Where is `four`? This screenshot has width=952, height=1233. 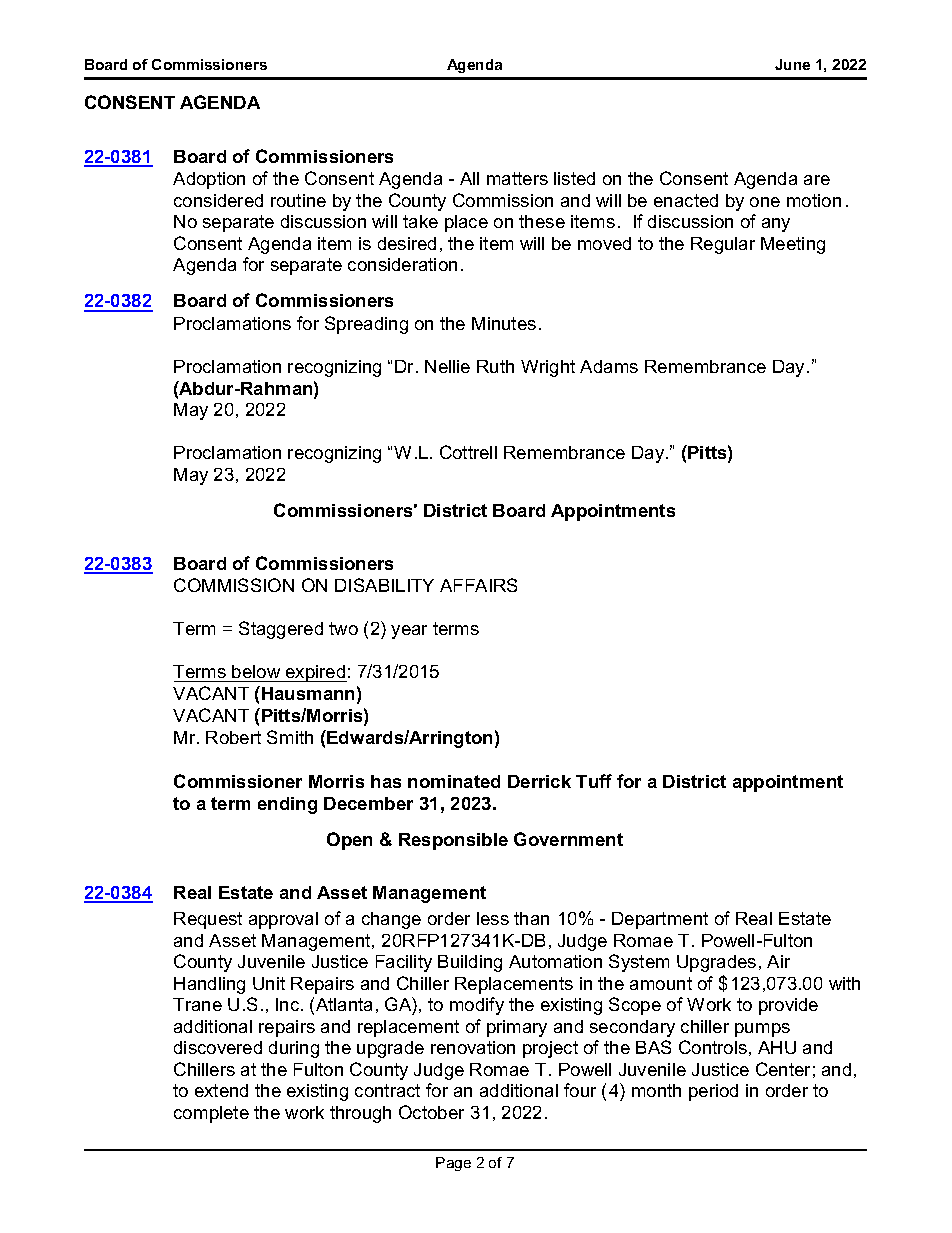
four is located at coordinates (580, 1090).
